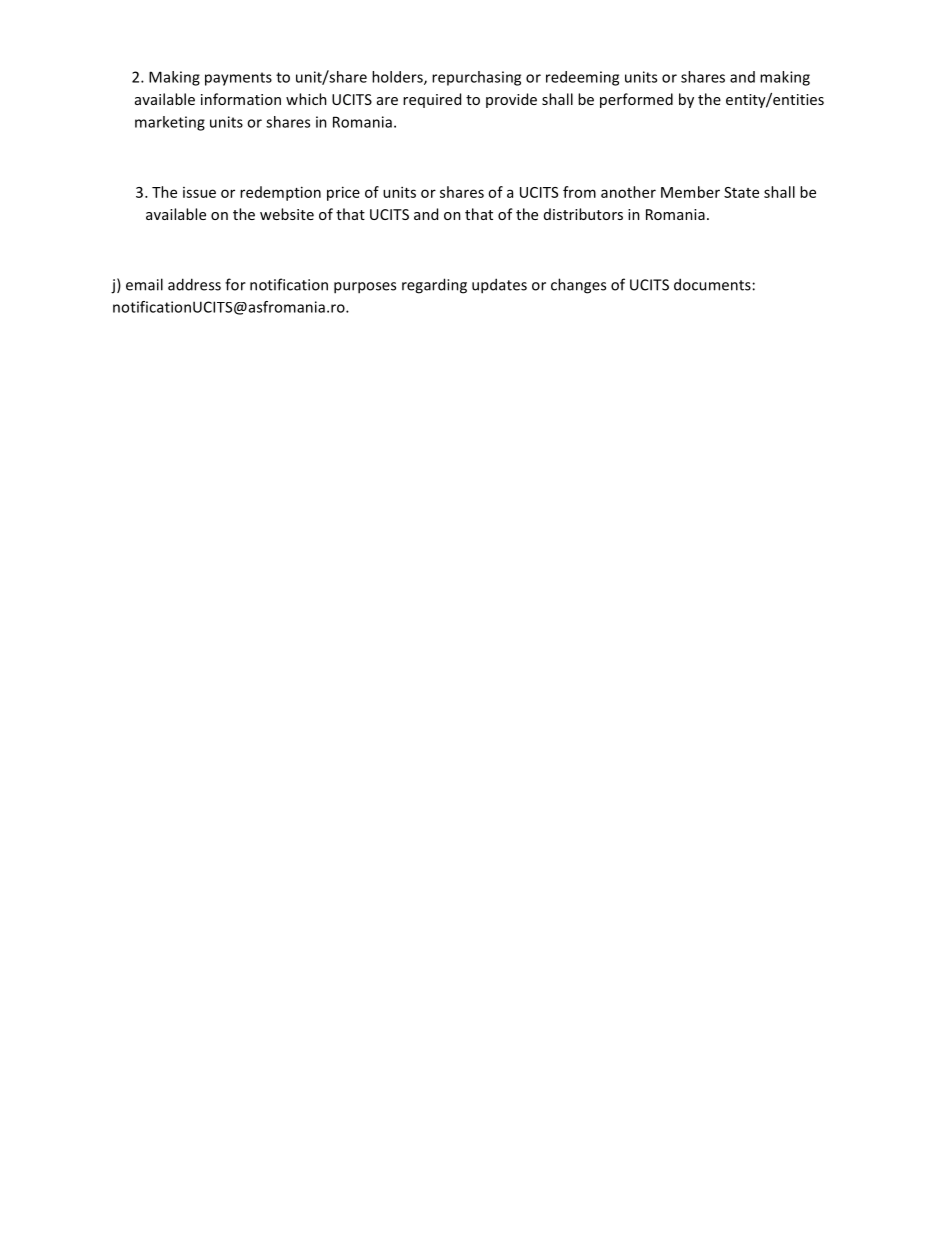 This document has width=952, height=1233. Describe the element at coordinates (636, 100) in the document. I see `performed` at that location.
